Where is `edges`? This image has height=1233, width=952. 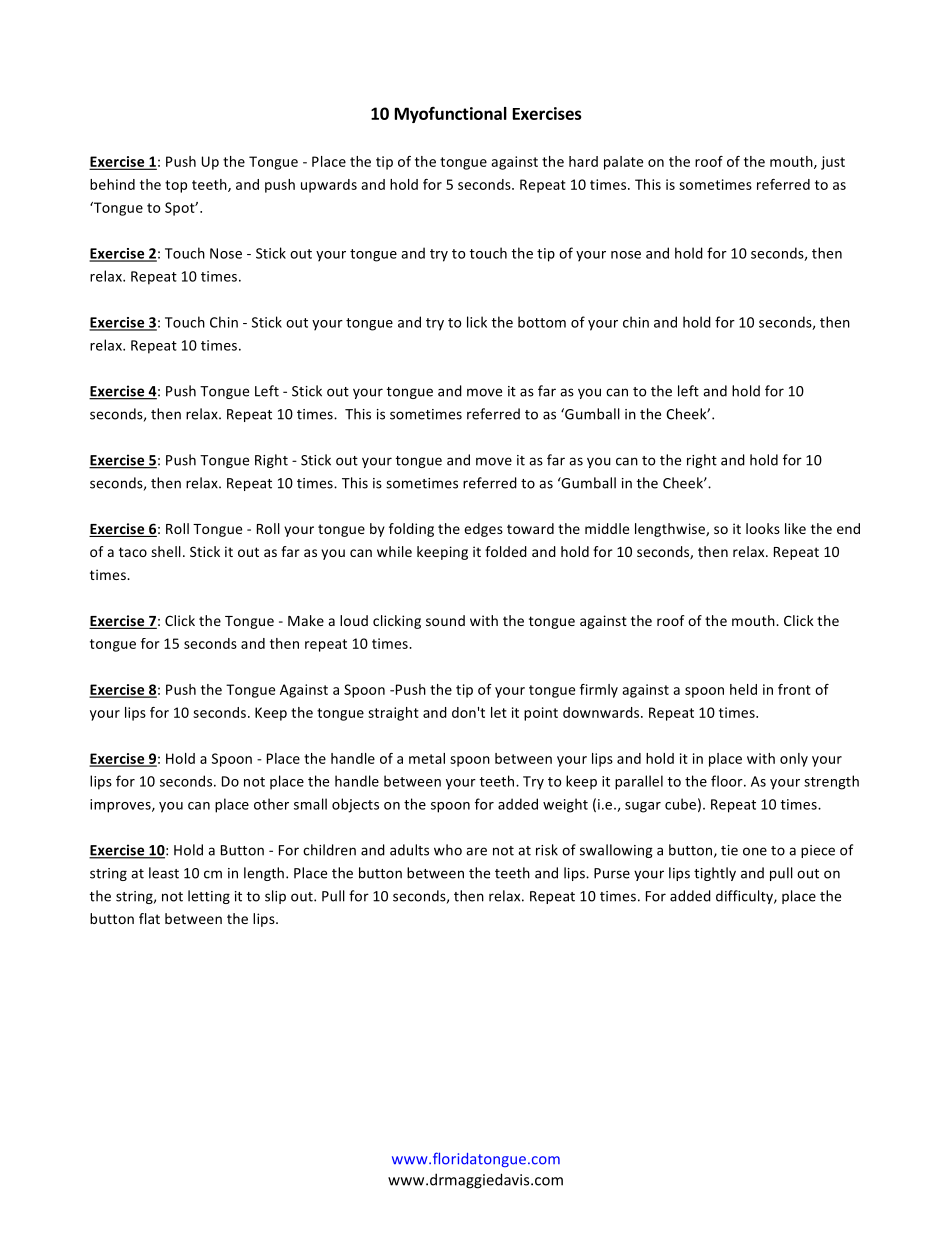
edges is located at coordinates (483, 530).
